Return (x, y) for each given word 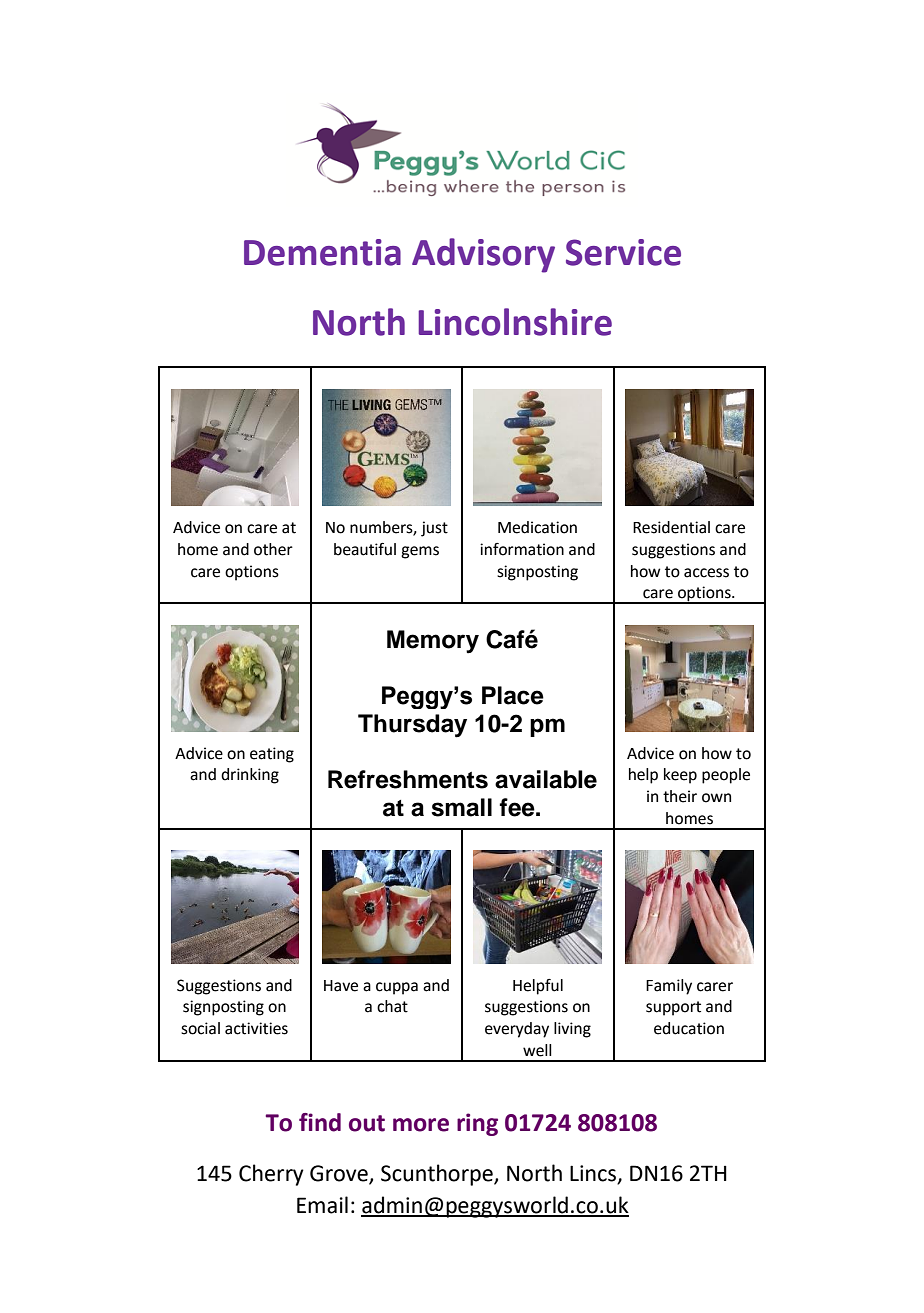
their (680, 796)
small (461, 807)
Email (322, 1205)
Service (623, 252)
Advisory (483, 255)
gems (420, 552)
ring (477, 1124)
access (706, 573)
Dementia (322, 252)
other (273, 549)
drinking (250, 776)
